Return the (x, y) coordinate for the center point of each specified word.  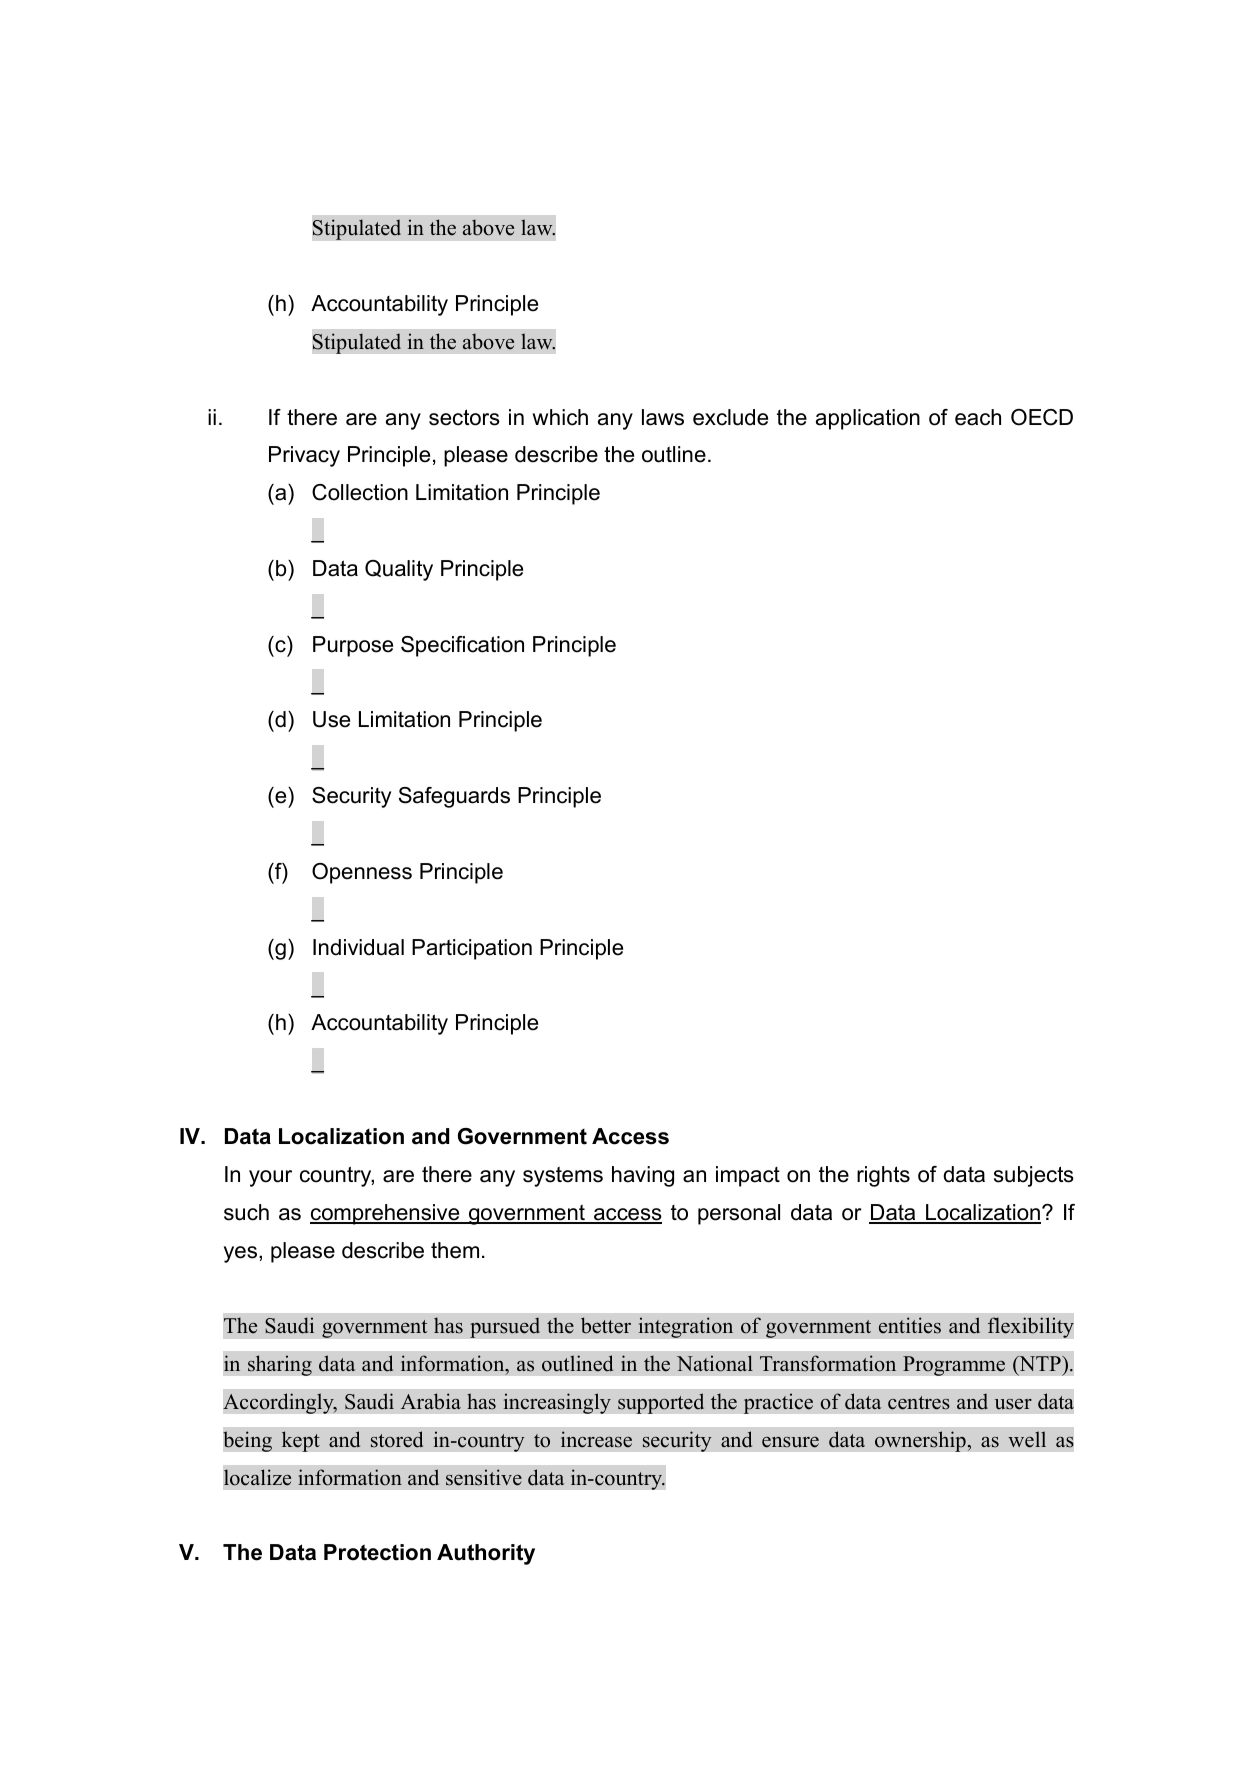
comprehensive (386, 1214)
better (606, 1325)
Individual (358, 947)
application (868, 419)
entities (910, 1325)
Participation (472, 949)
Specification (462, 646)
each (978, 417)
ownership (921, 1441)
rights (883, 1176)
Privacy (304, 456)
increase (596, 1439)
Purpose (353, 646)
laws (663, 417)
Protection (377, 1552)
